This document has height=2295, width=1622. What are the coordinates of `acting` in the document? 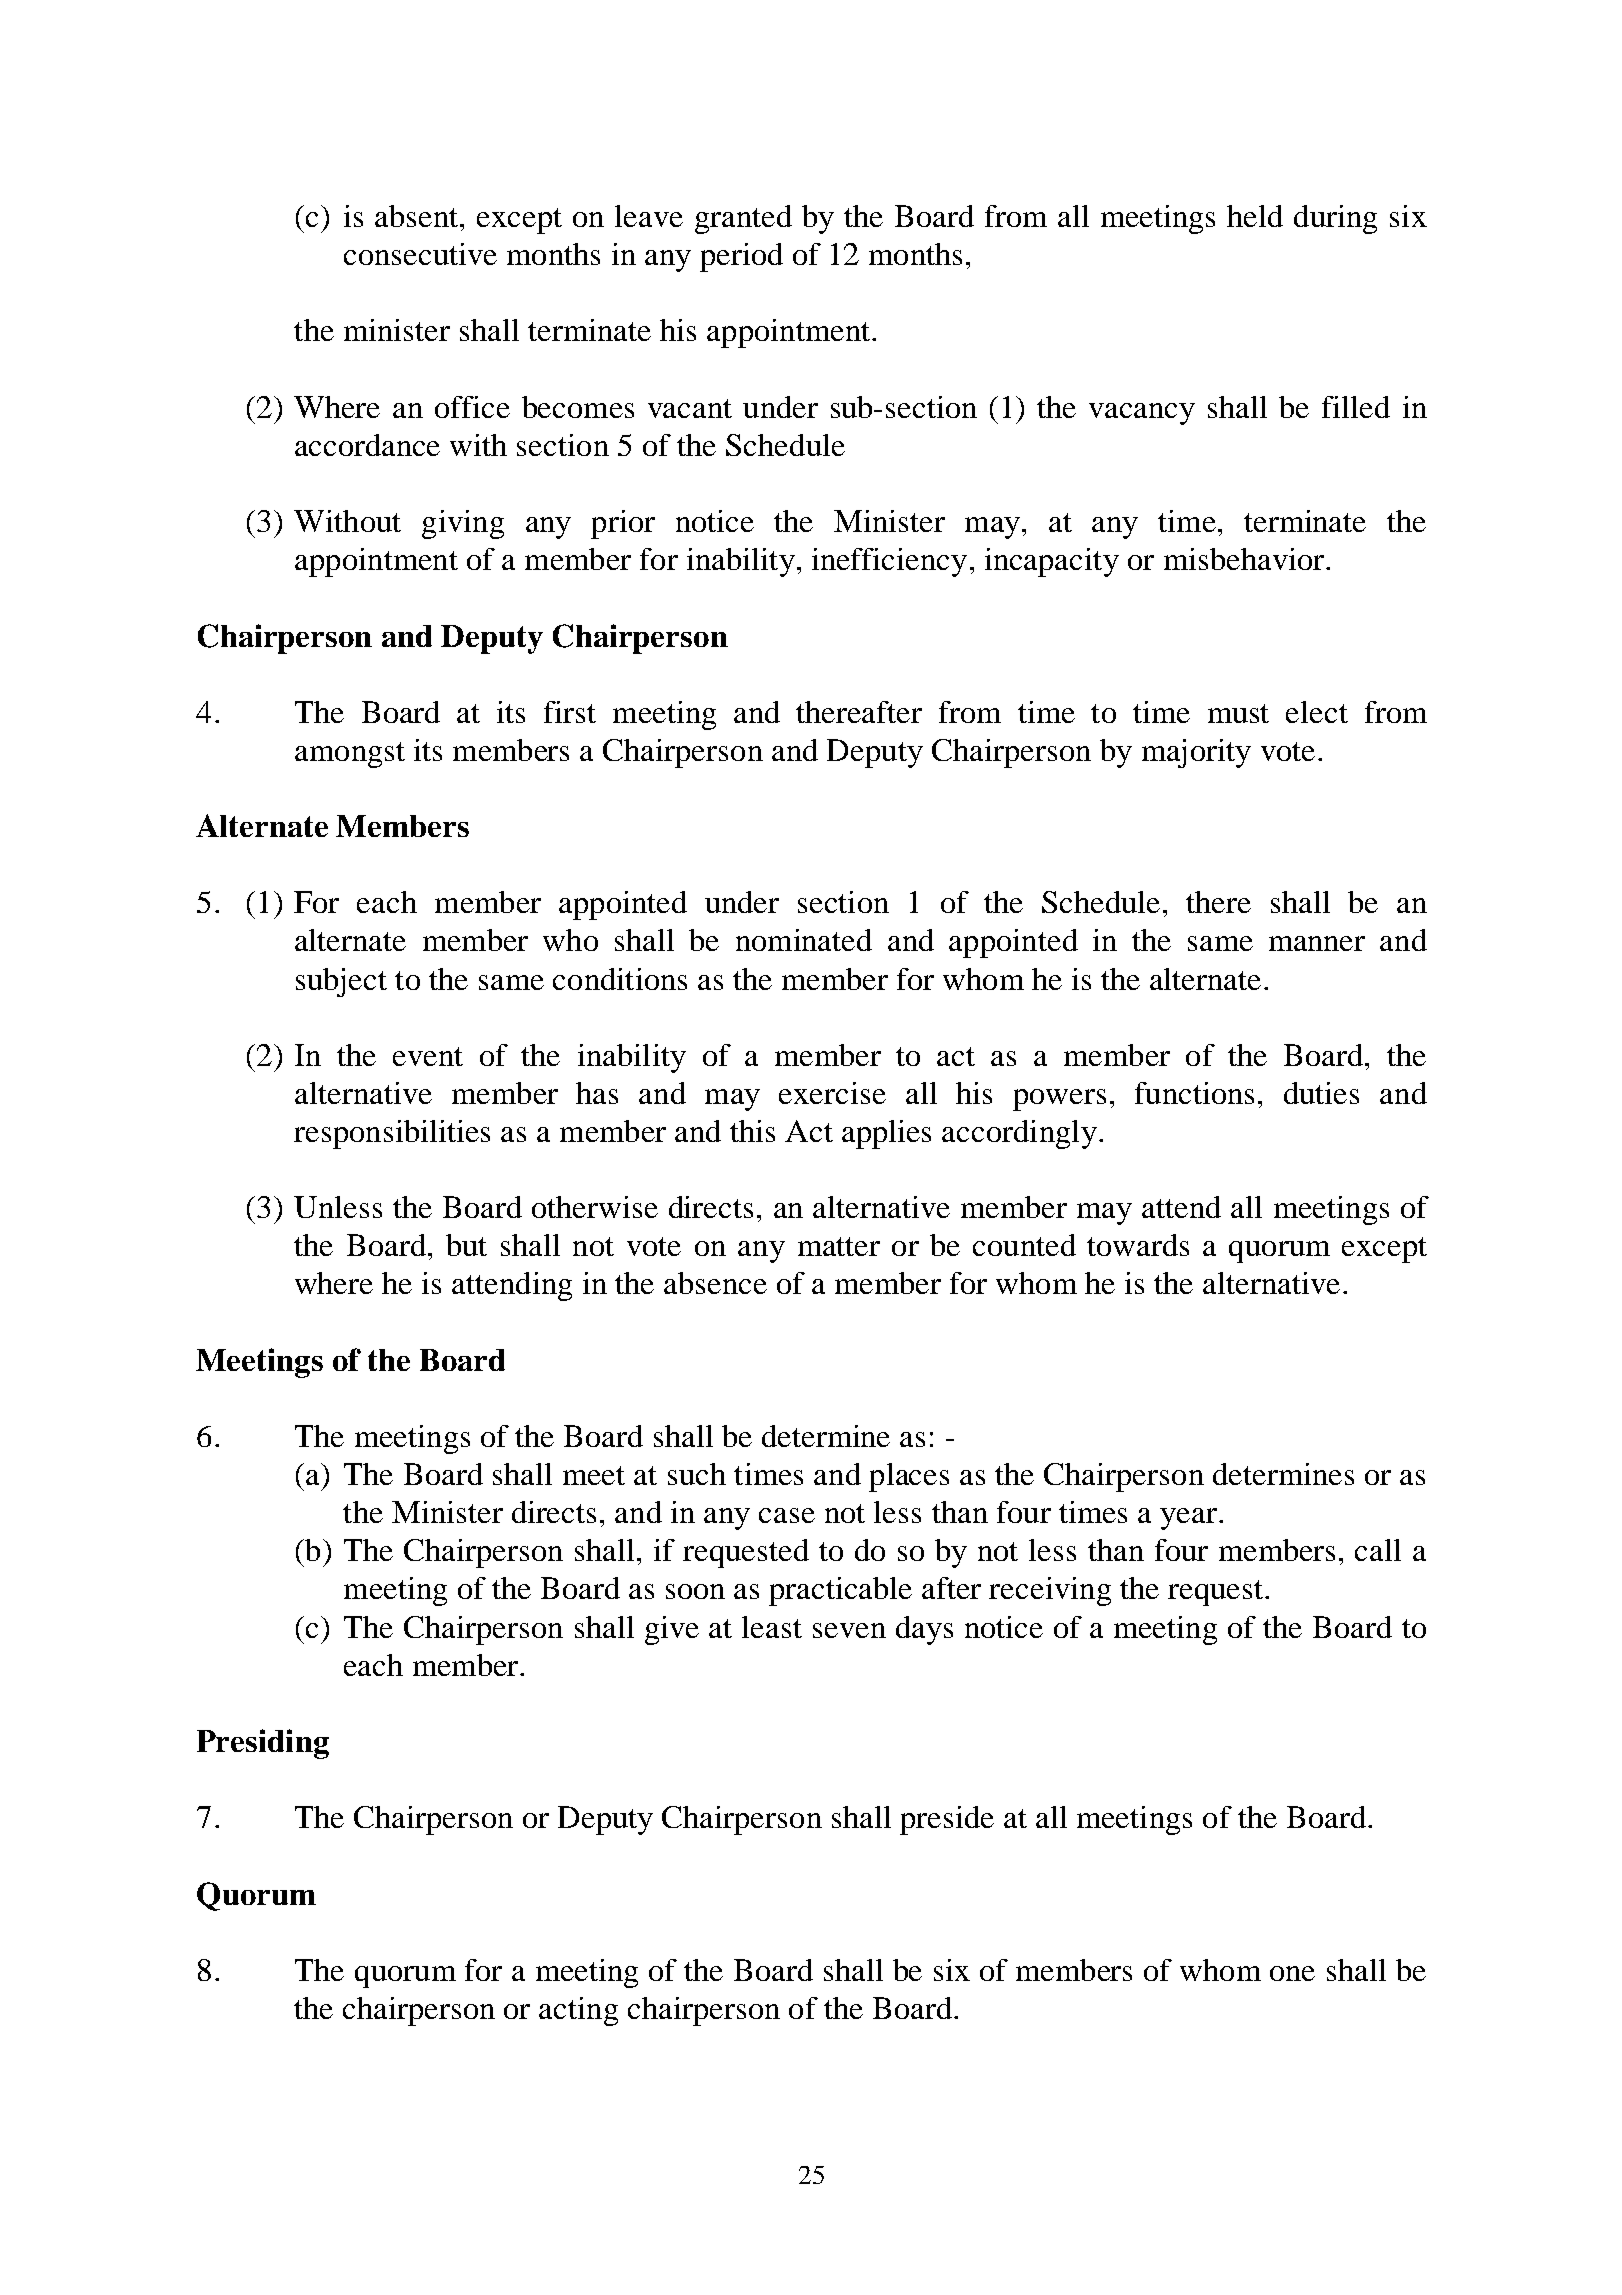 It's located at (578, 2011).
